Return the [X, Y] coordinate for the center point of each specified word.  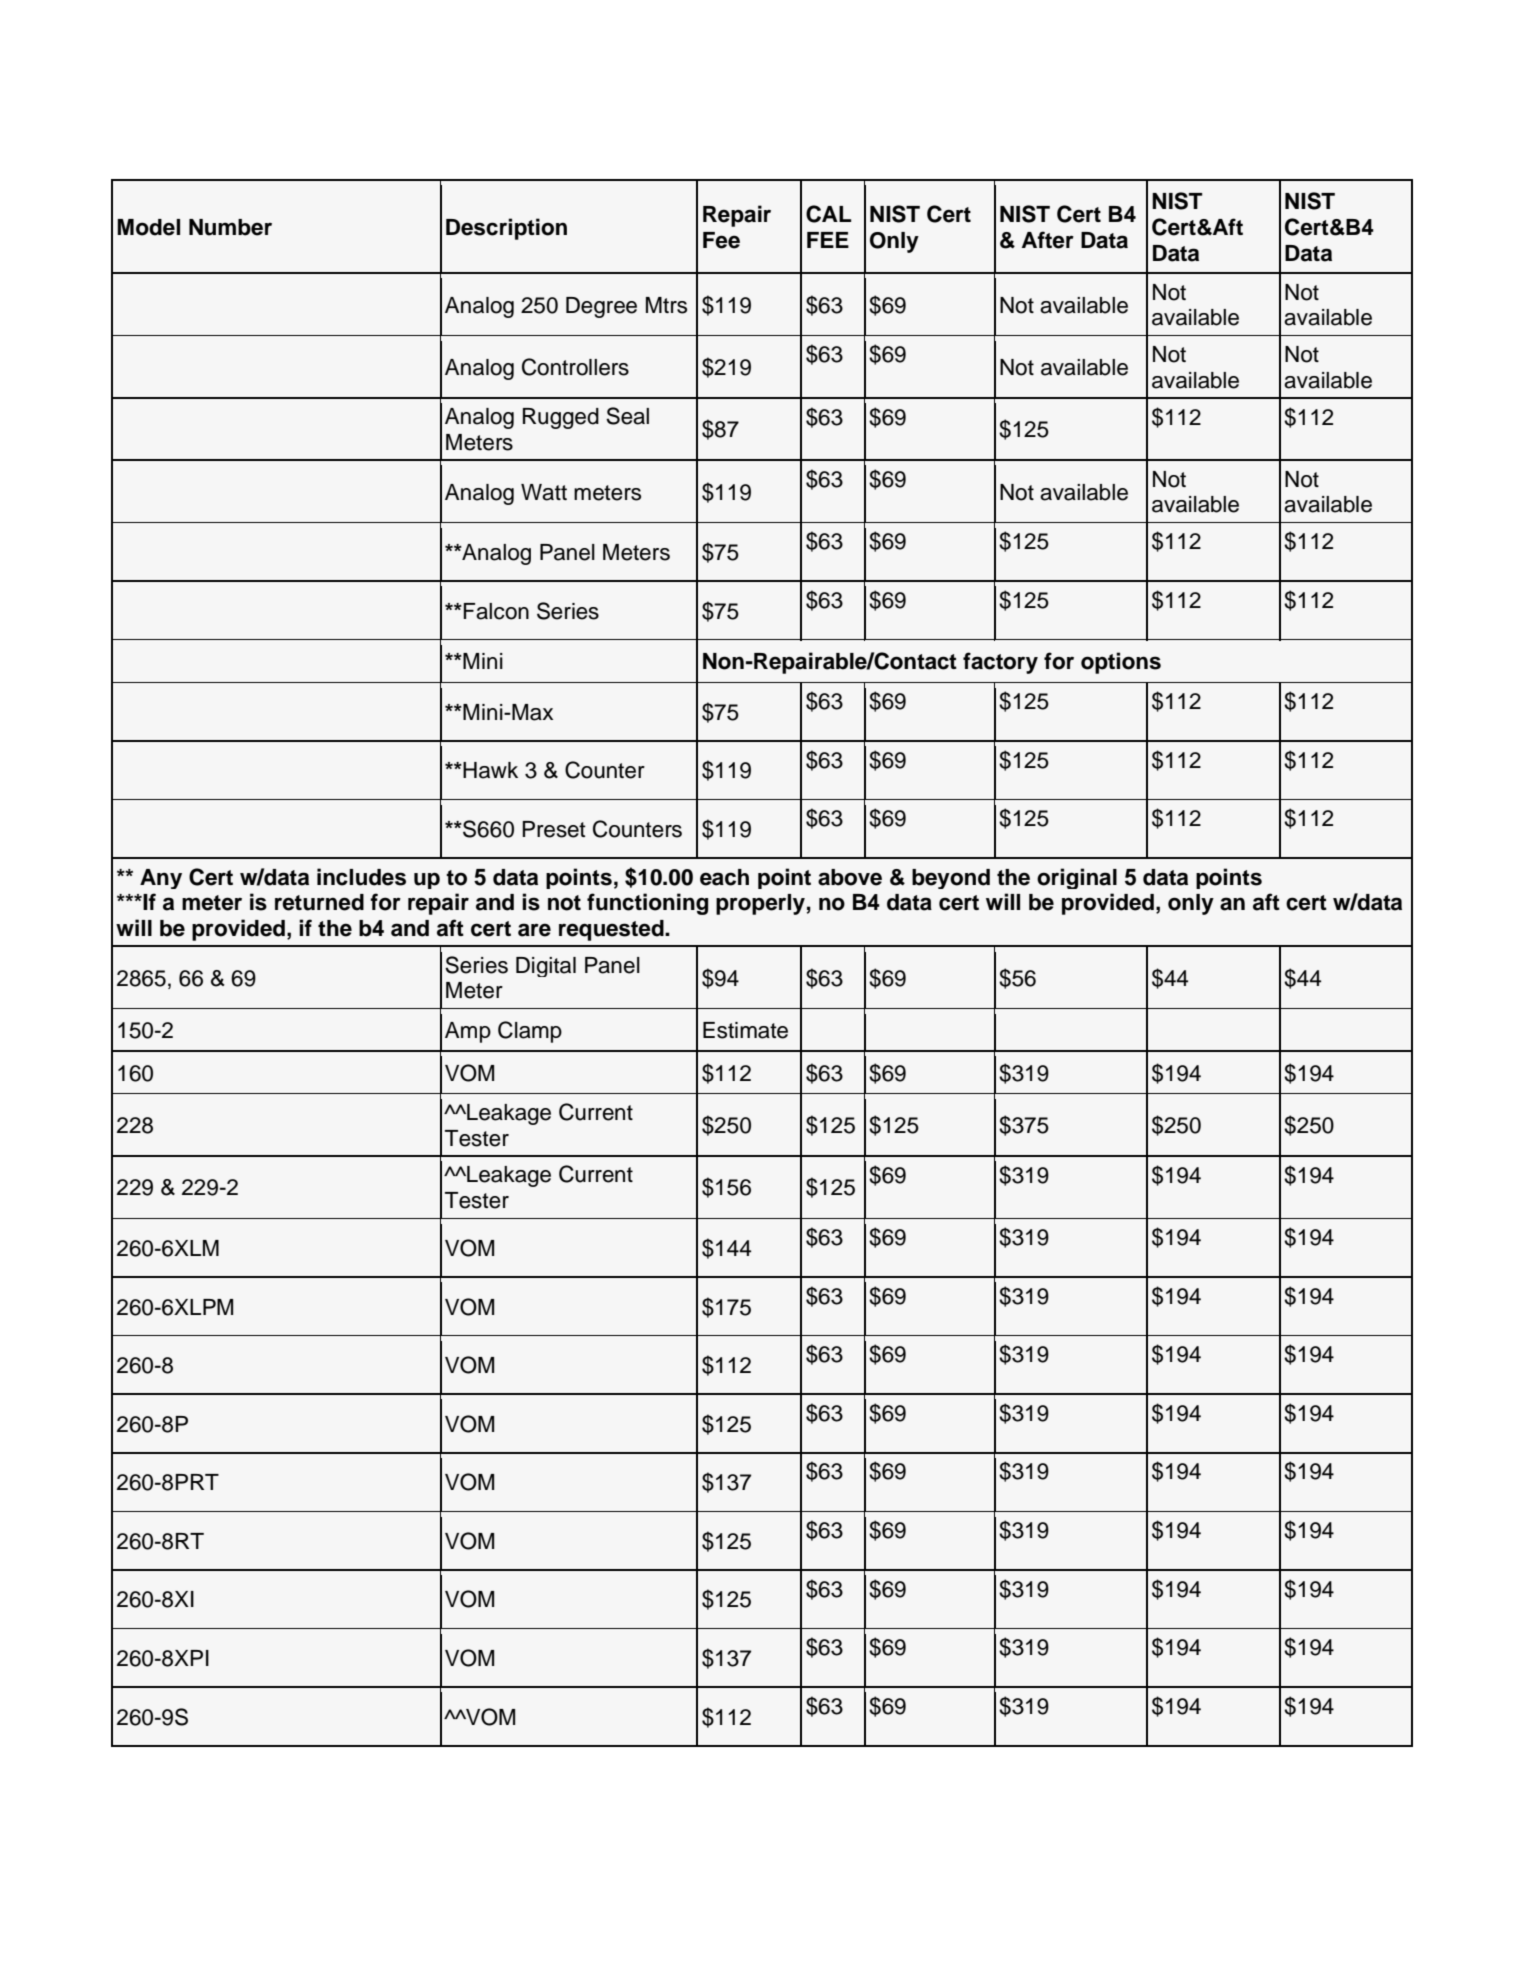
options [1121, 663]
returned [319, 902]
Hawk [490, 770]
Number [230, 227]
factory [1000, 663]
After [1048, 240]
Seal [627, 416]
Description [506, 229]
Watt [544, 492]
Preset [554, 829]
